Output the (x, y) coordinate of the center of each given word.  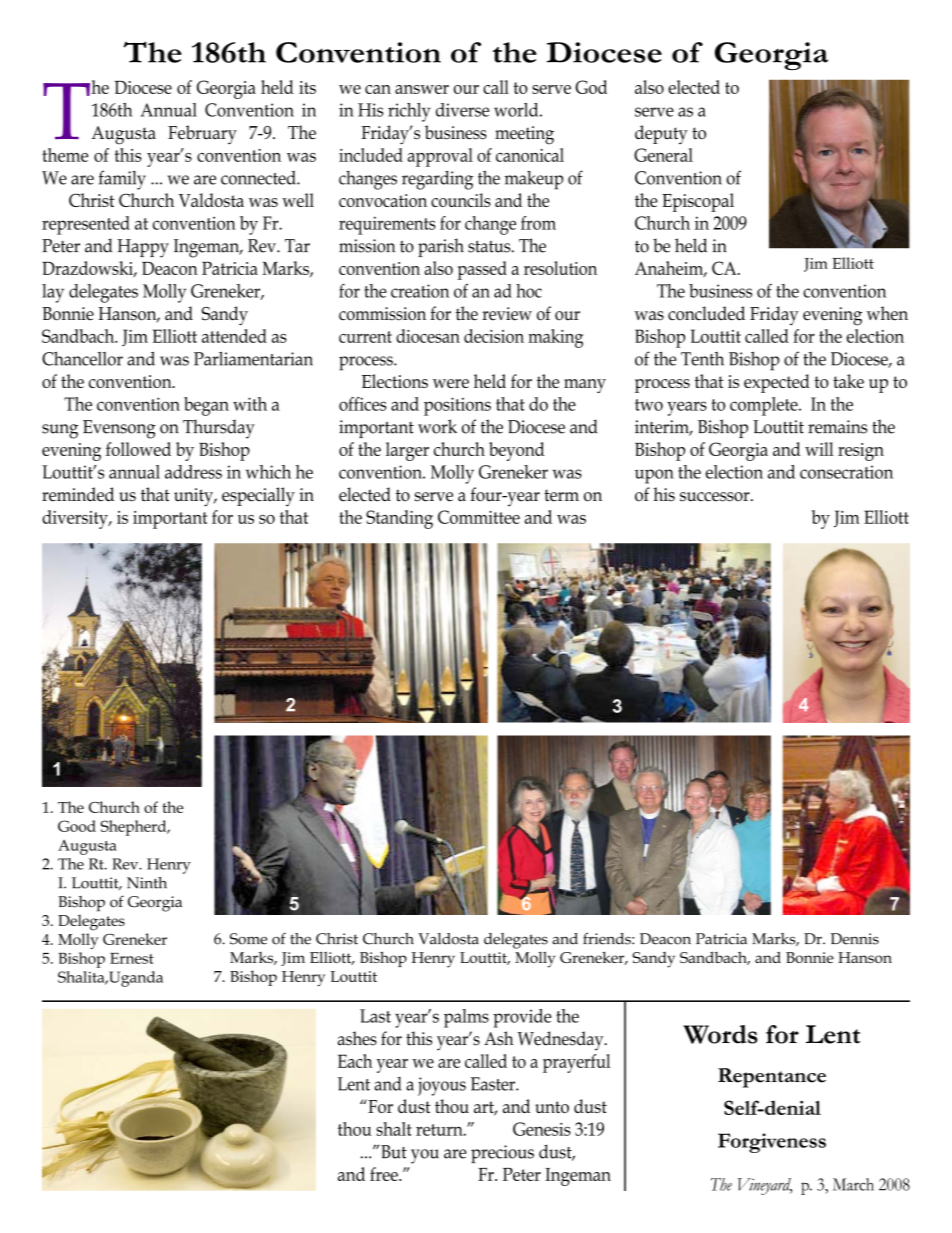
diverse (462, 110)
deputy (661, 134)
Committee (479, 517)
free (385, 1174)
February (202, 134)
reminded (78, 494)
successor (716, 497)
